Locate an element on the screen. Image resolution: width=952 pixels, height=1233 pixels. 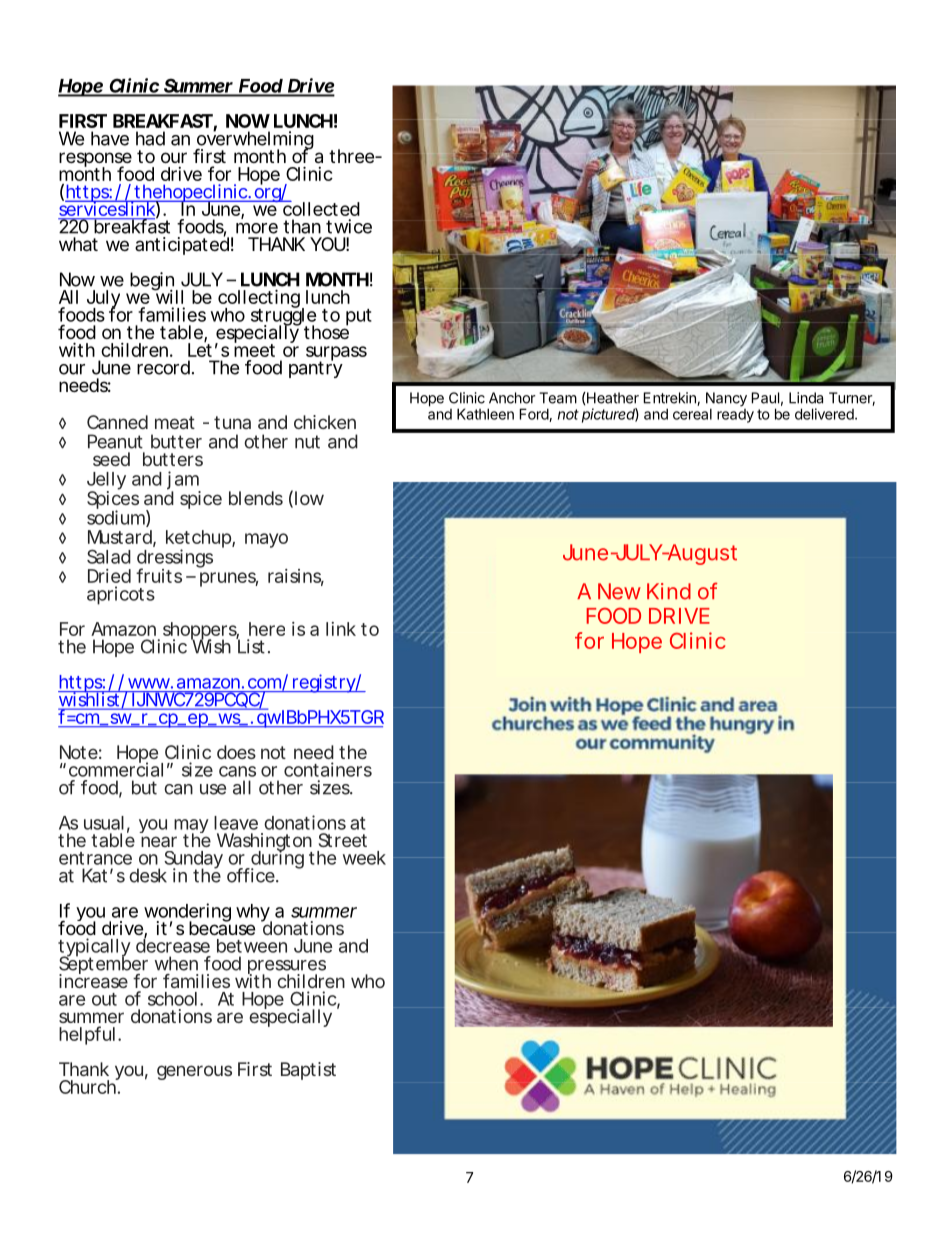
Nancy is located at coordinates (726, 400).
